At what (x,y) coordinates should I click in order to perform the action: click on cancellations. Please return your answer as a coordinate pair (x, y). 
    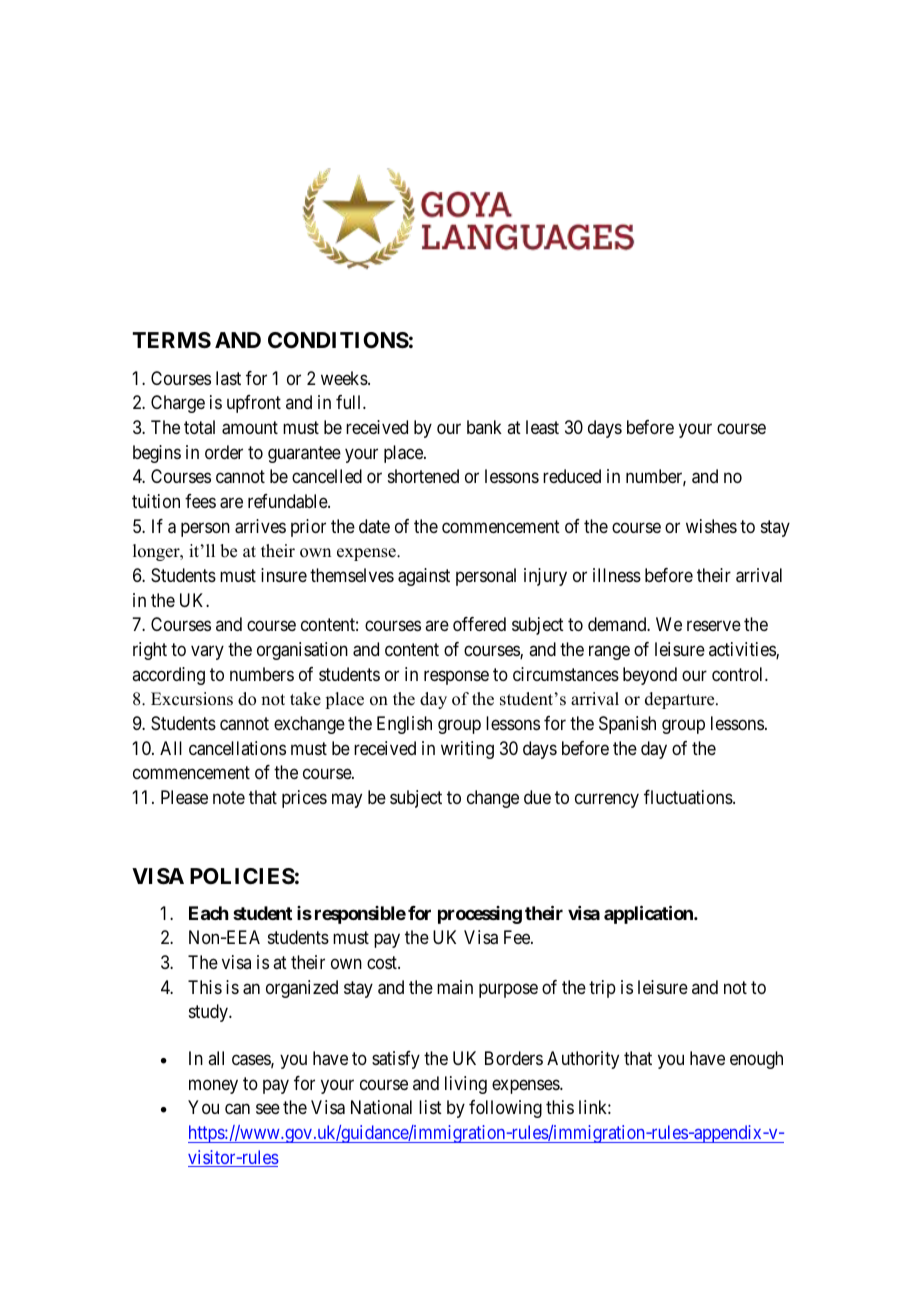
    Looking at the image, I should click on (237, 748).
